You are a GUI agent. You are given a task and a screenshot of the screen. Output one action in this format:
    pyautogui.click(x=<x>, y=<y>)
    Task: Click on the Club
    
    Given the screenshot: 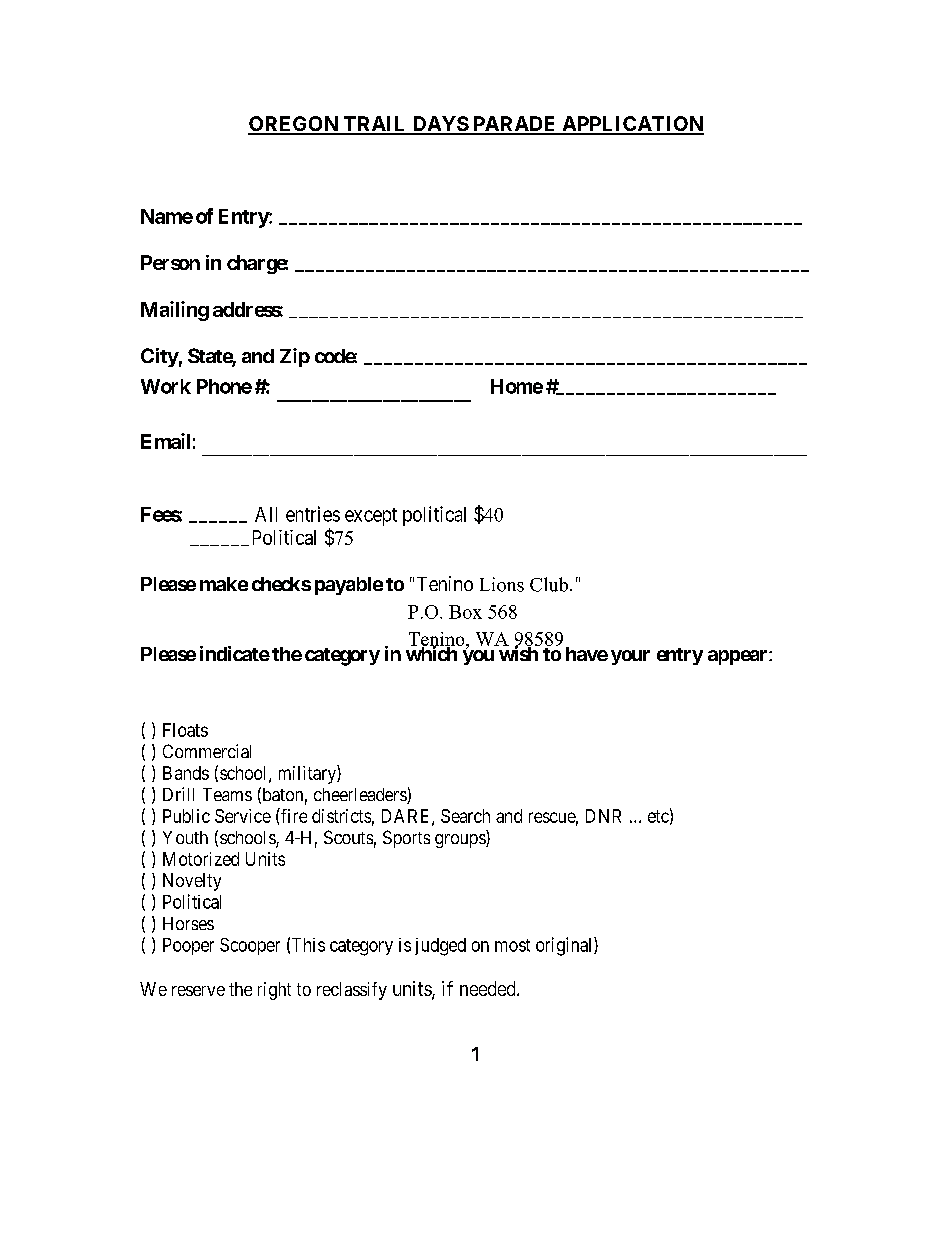 What is the action you would take?
    pyautogui.click(x=549, y=584)
